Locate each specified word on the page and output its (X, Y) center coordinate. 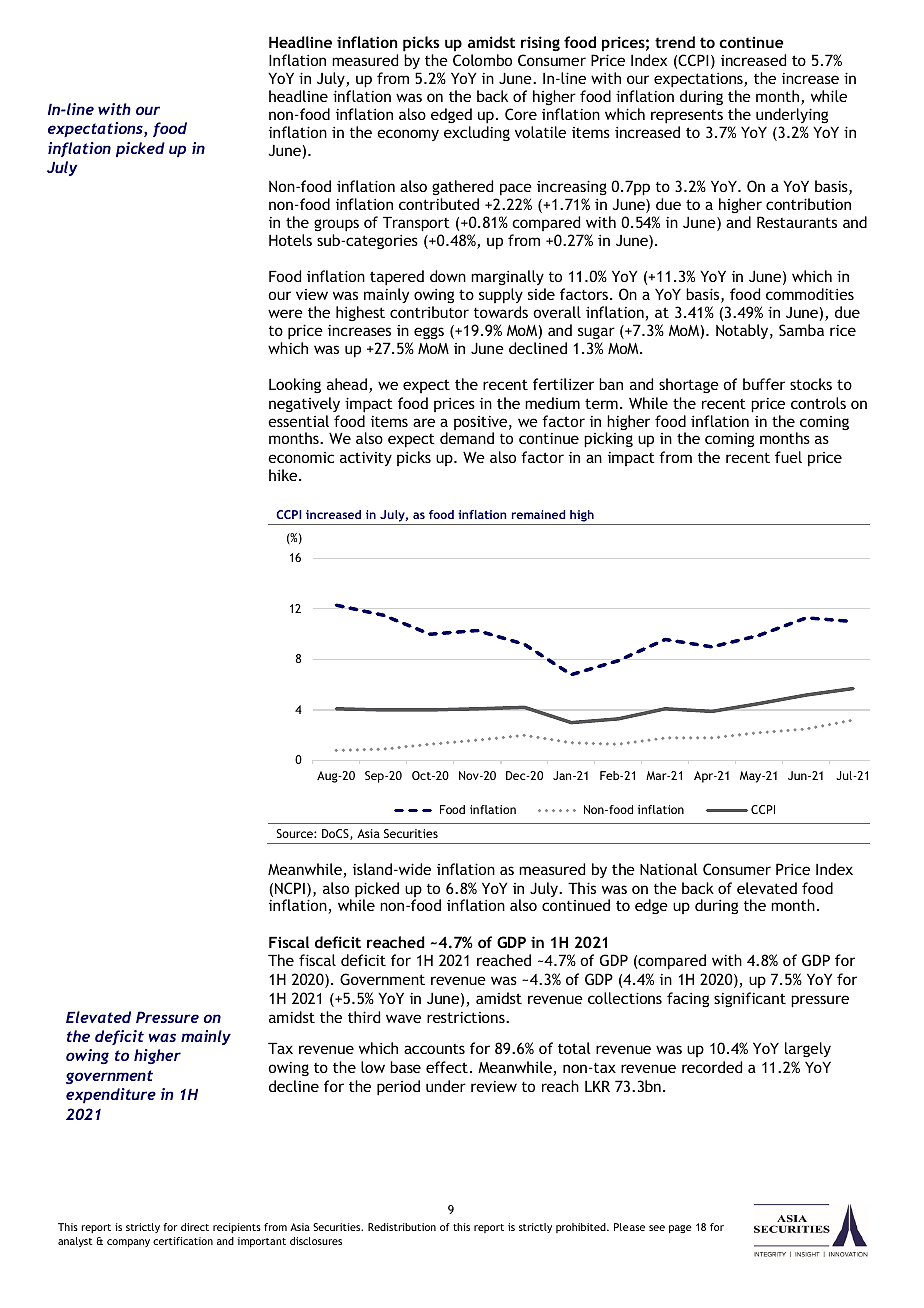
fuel (788, 457)
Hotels (290, 240)
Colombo (482, 60)
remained (538, 514)
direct (195, 1227)
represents (687, 117)
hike (284, 475)
